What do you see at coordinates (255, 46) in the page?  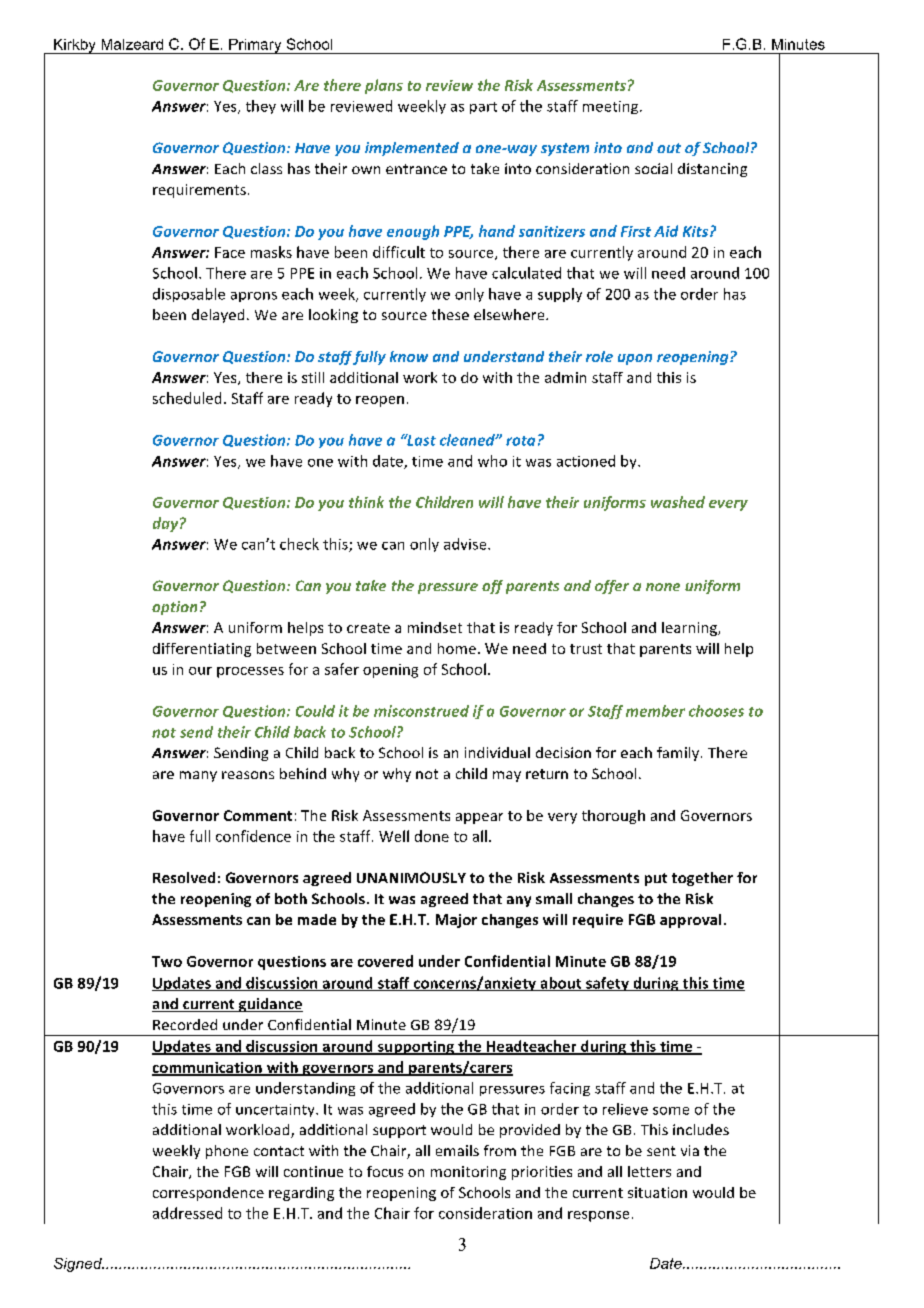 I see `Primary` at bounding box center [255, 46].
